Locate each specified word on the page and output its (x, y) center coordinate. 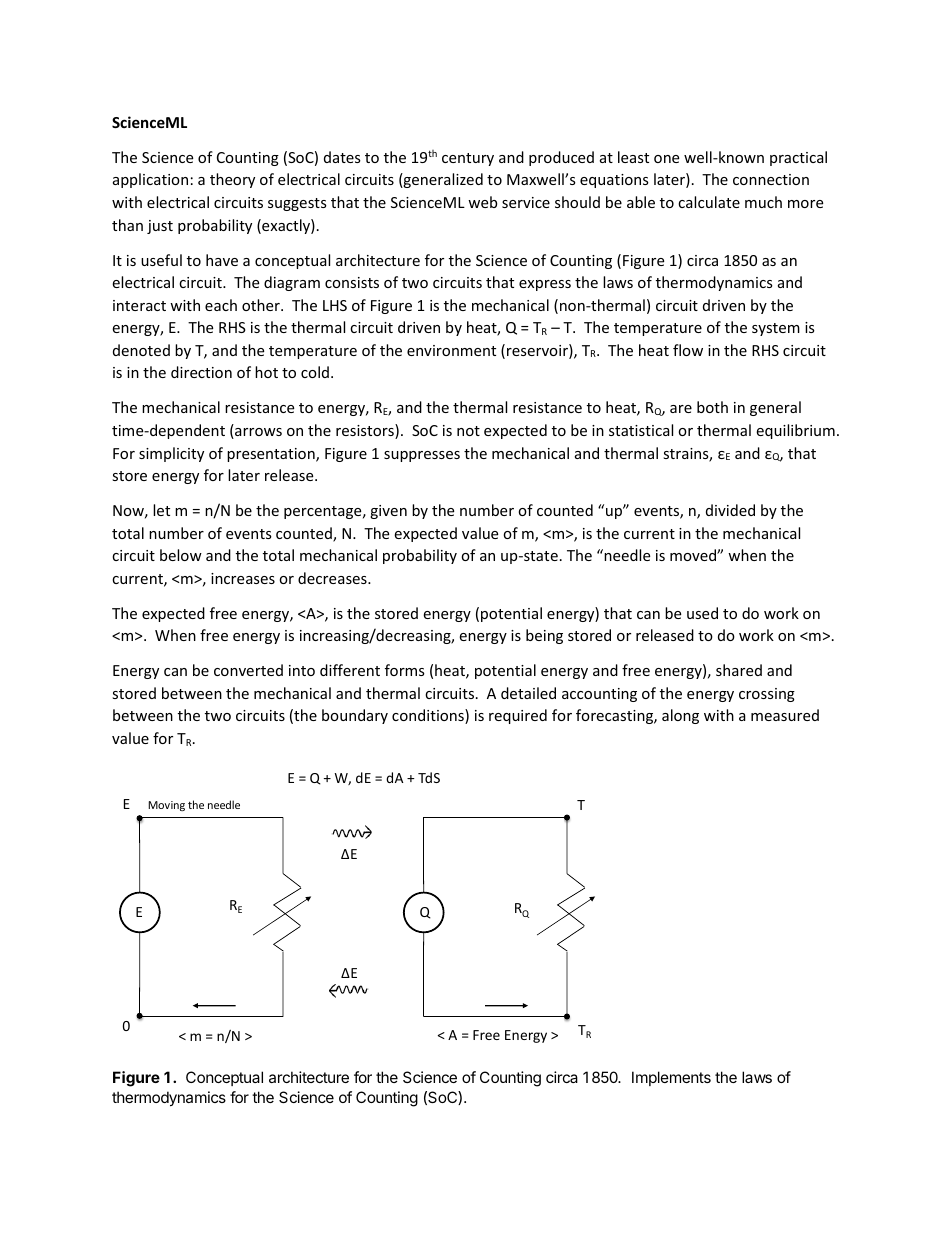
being (544, 636)
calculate (709, 202)
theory (232, 180)
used (702, 613)
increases (243, 578)
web (482, 202)
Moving (166, 806)
